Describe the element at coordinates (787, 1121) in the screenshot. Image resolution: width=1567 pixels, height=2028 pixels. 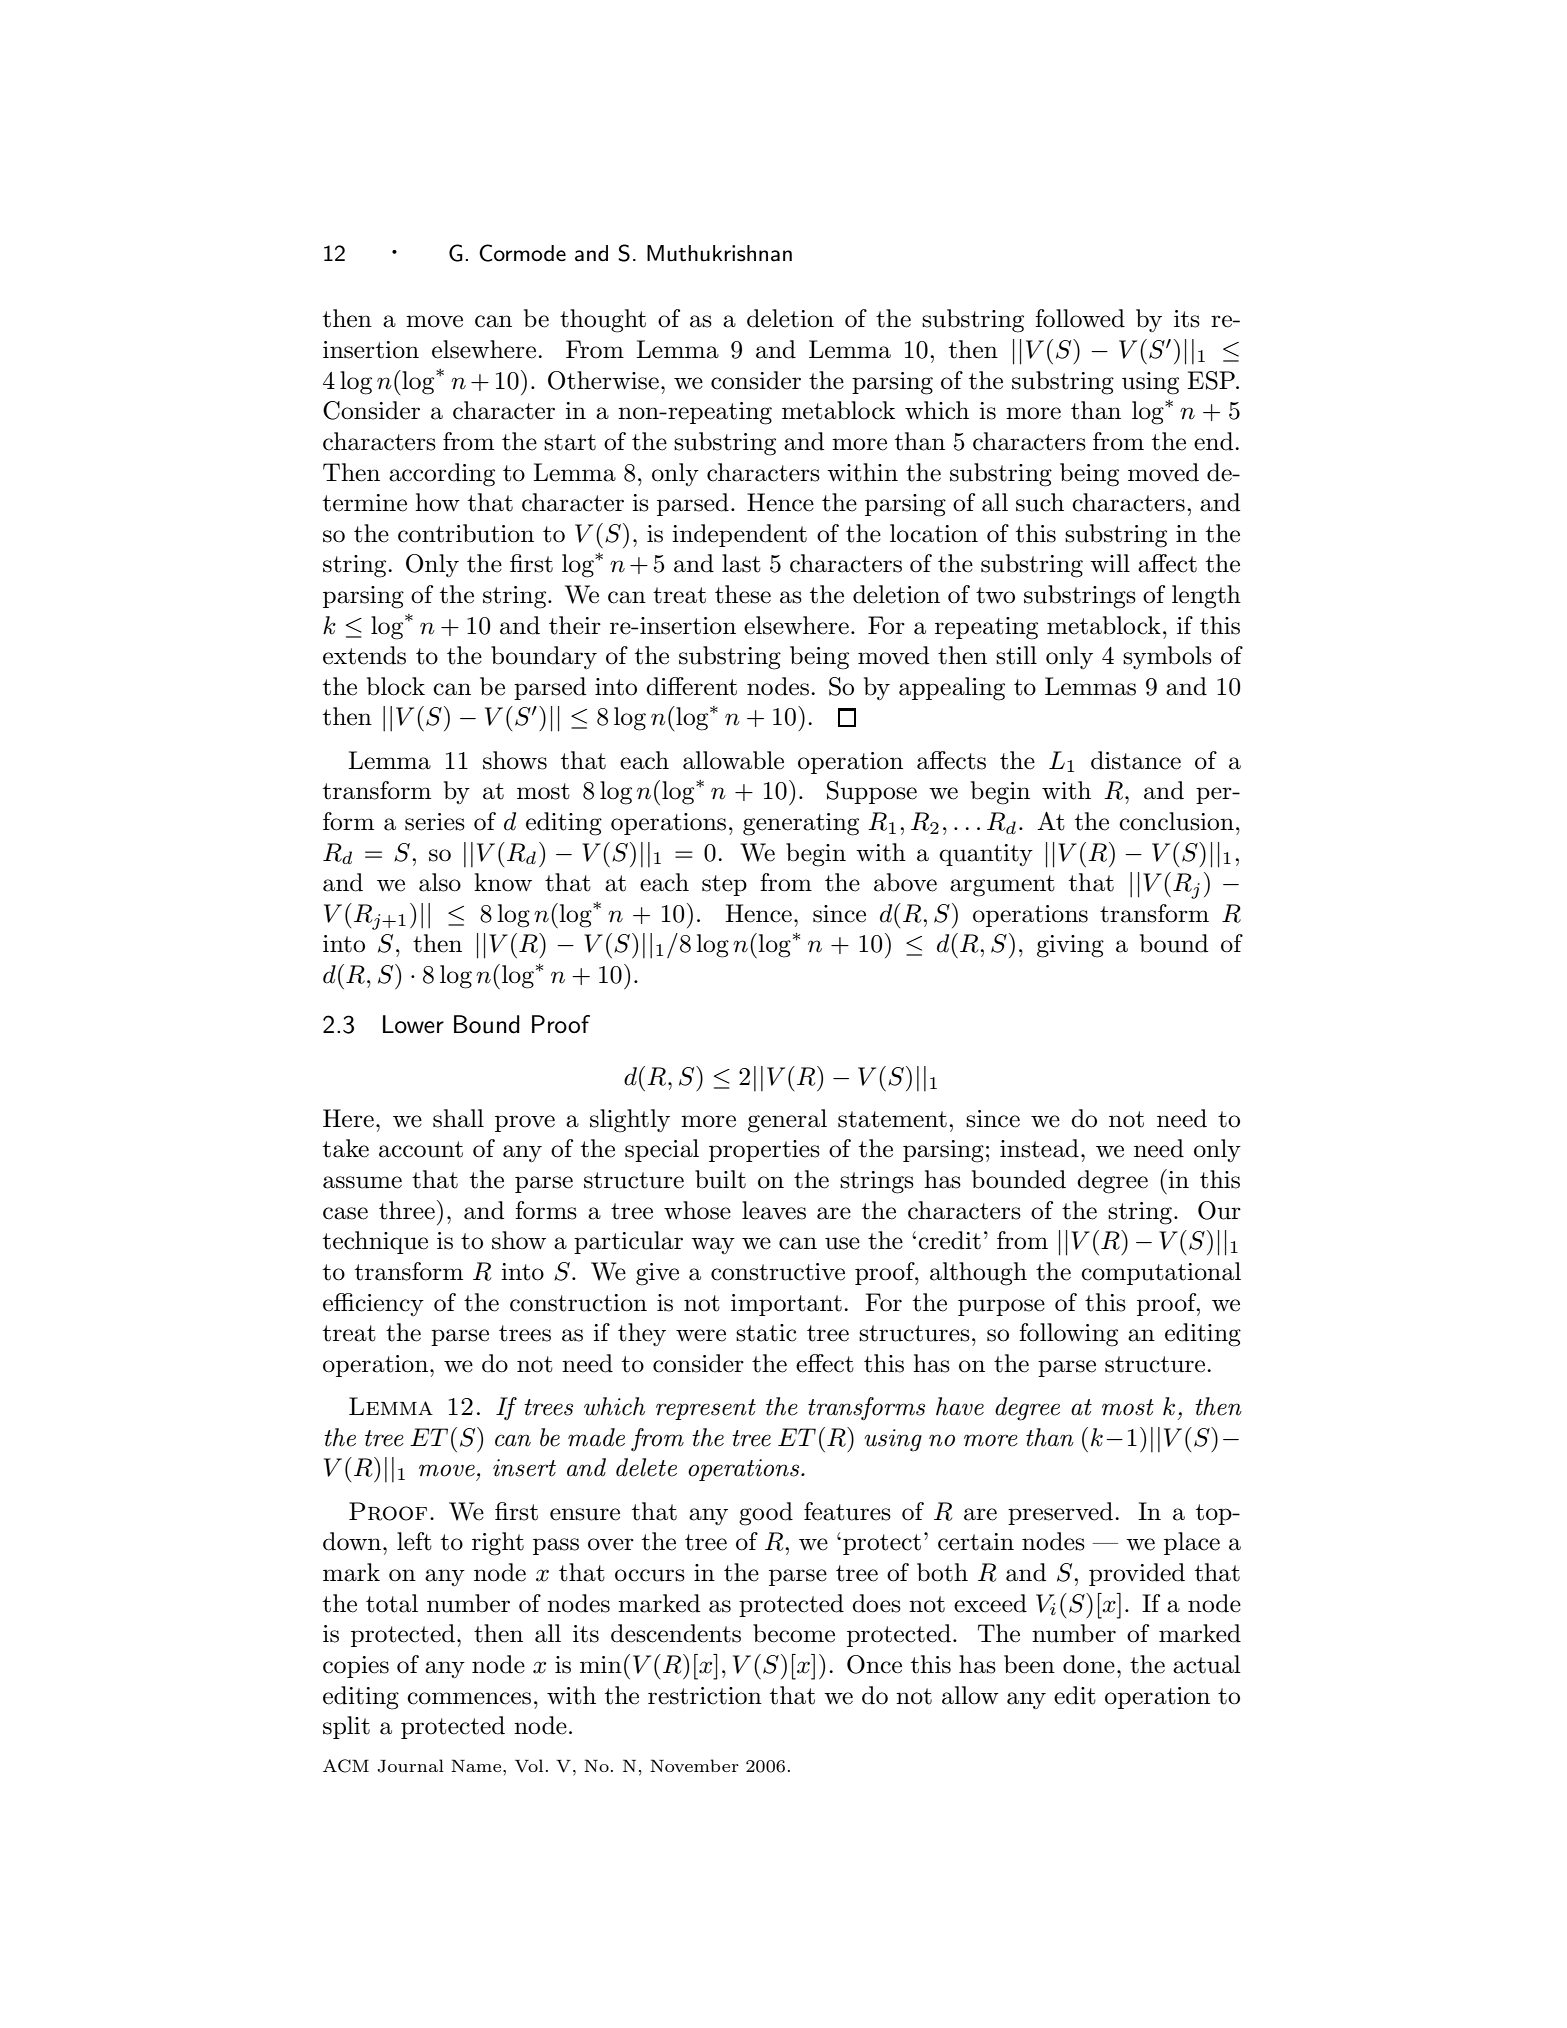
I see `general` at that location.
